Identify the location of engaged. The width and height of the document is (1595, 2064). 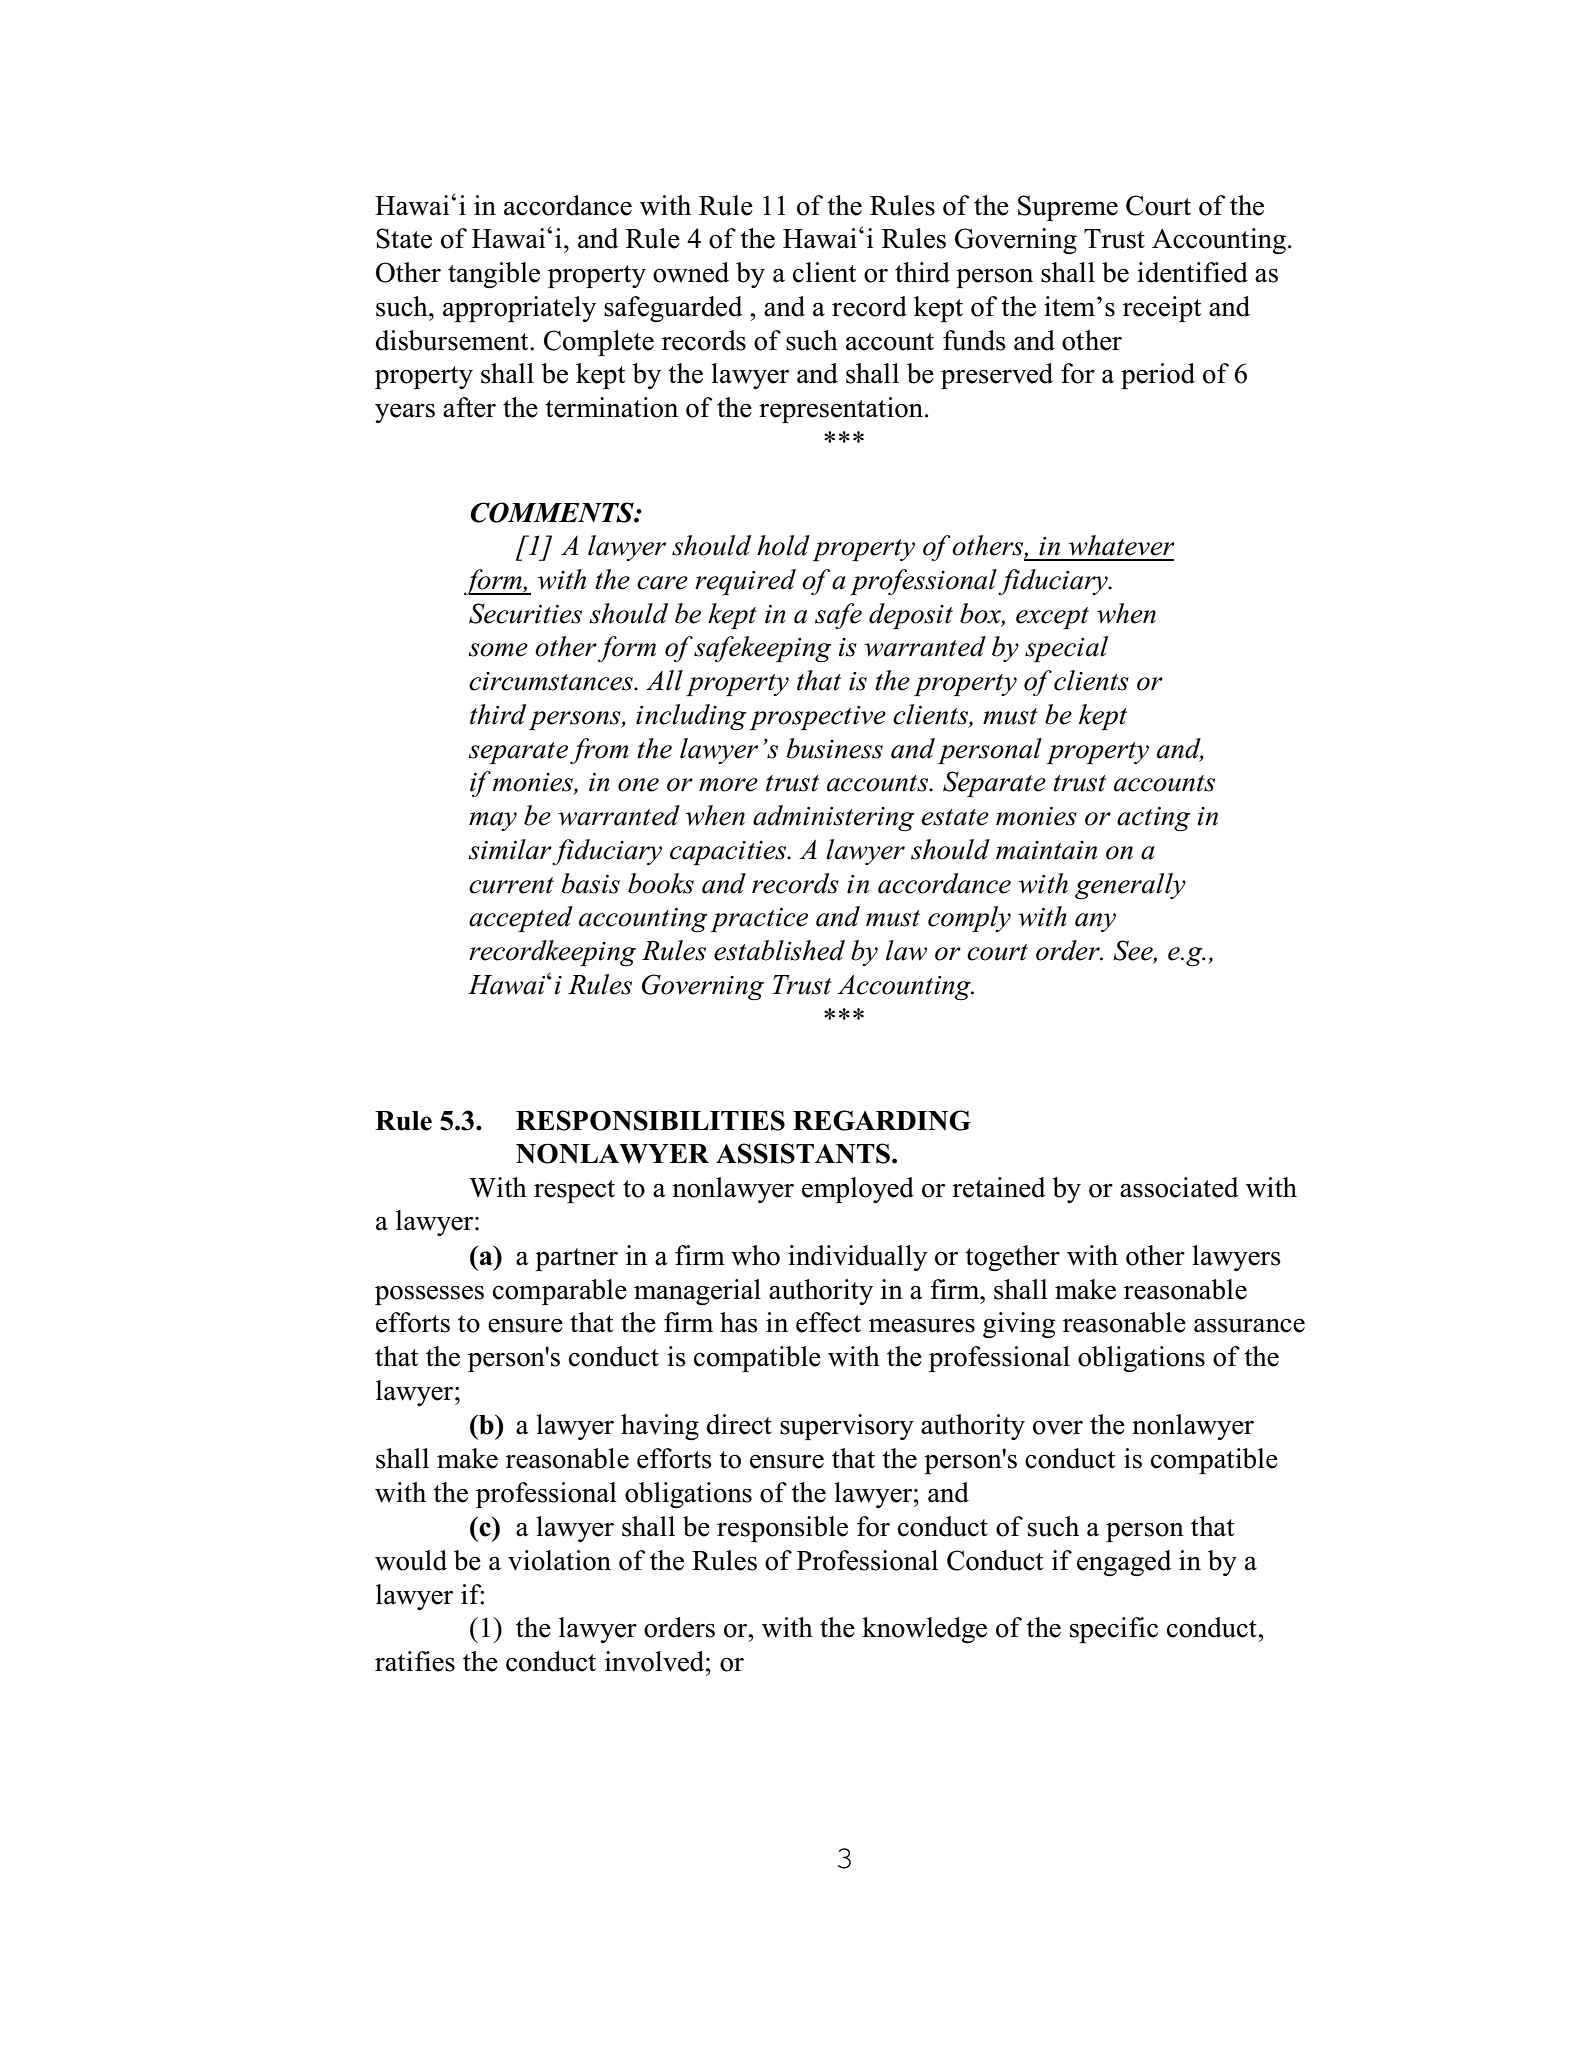
(1124, 1563).
